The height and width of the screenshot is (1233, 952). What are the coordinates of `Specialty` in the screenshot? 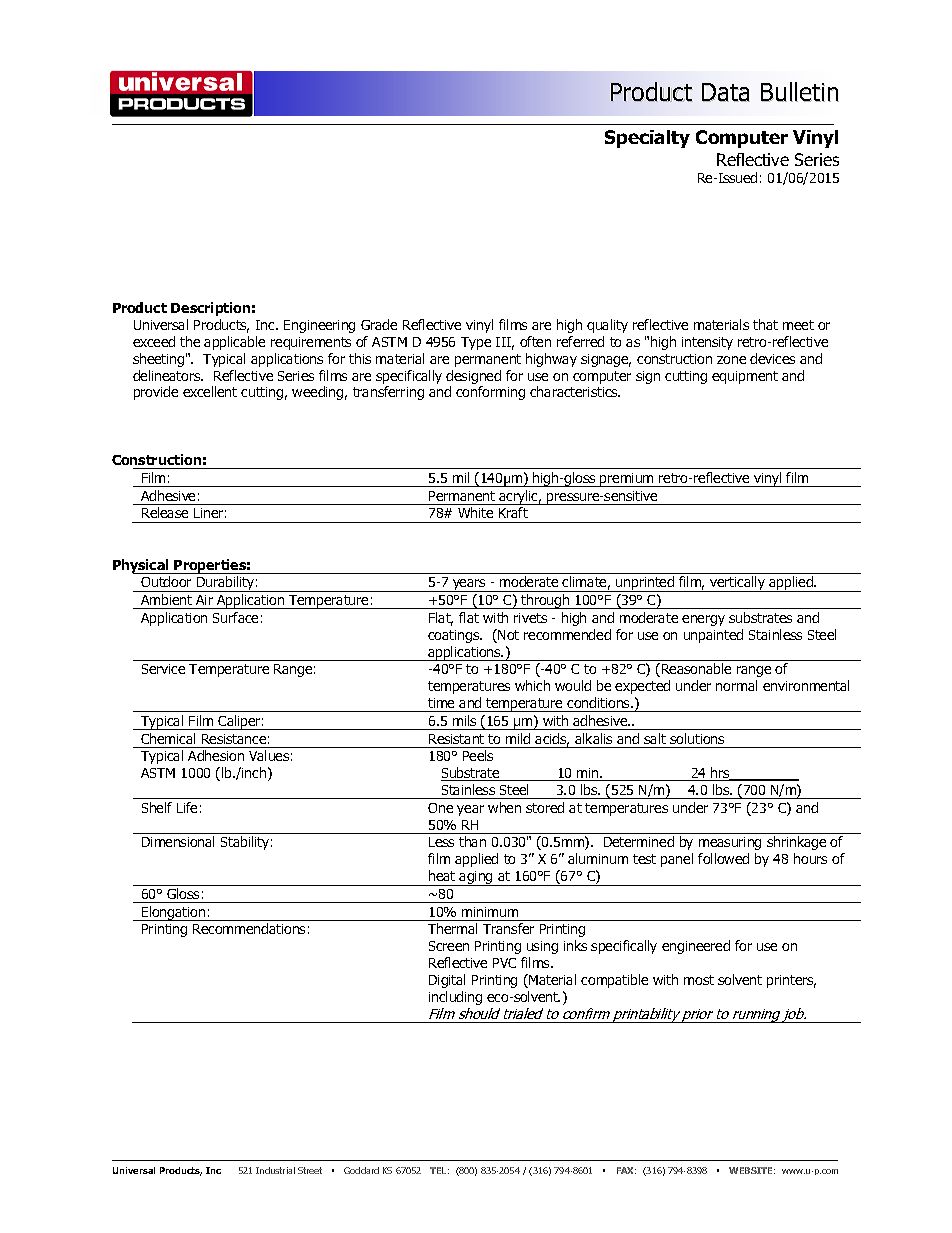 It's located at (647, 139).
